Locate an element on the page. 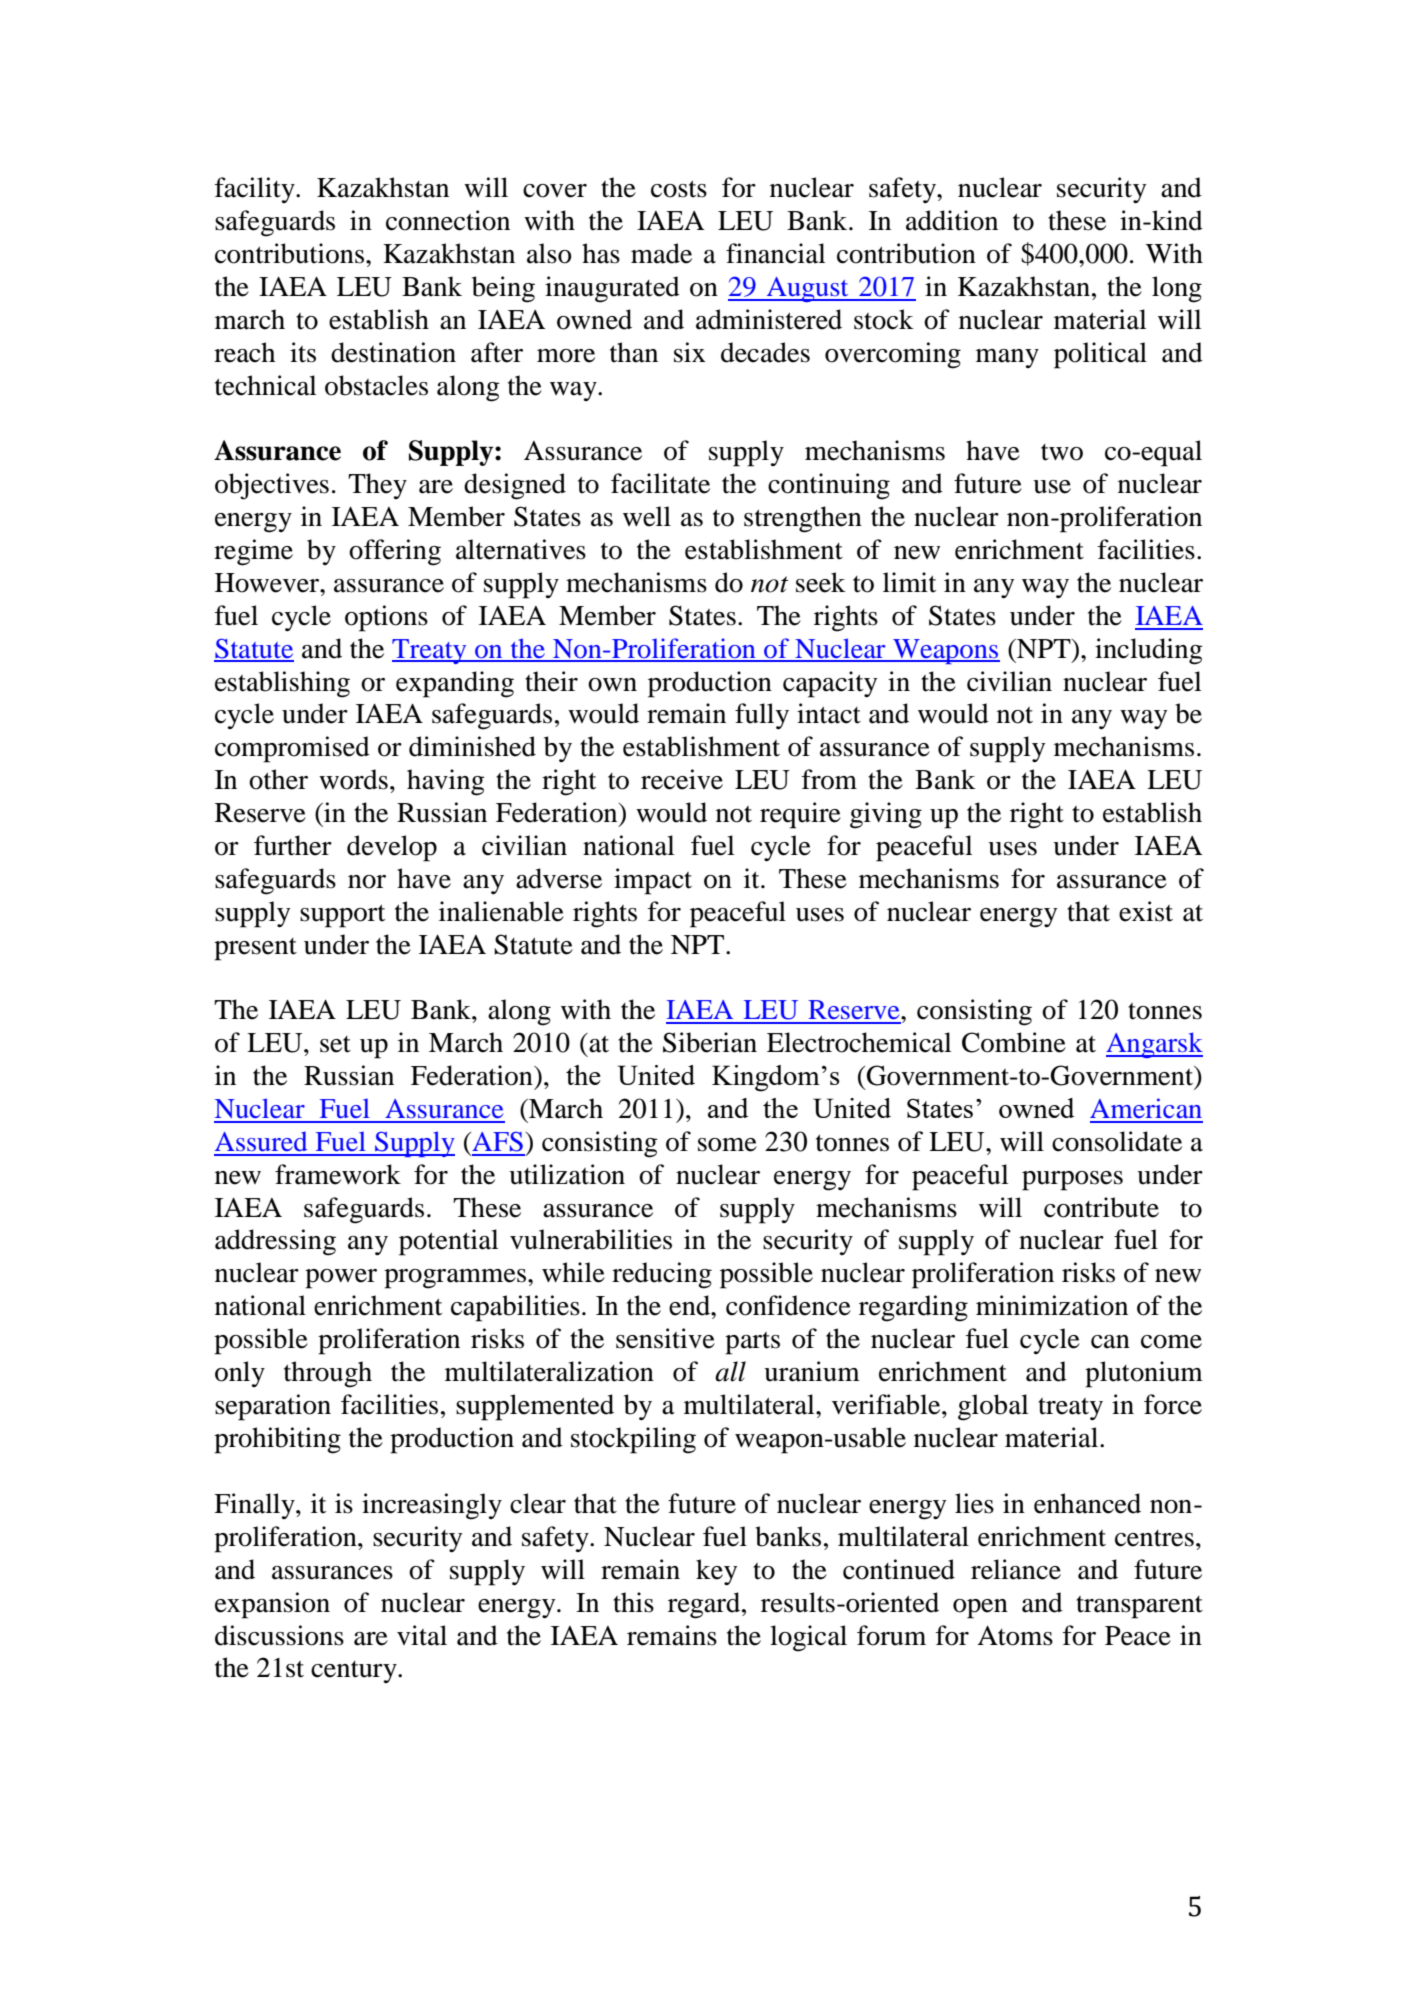 The image size is (1417, 2006). addition is located at coordinates (952, 220).
